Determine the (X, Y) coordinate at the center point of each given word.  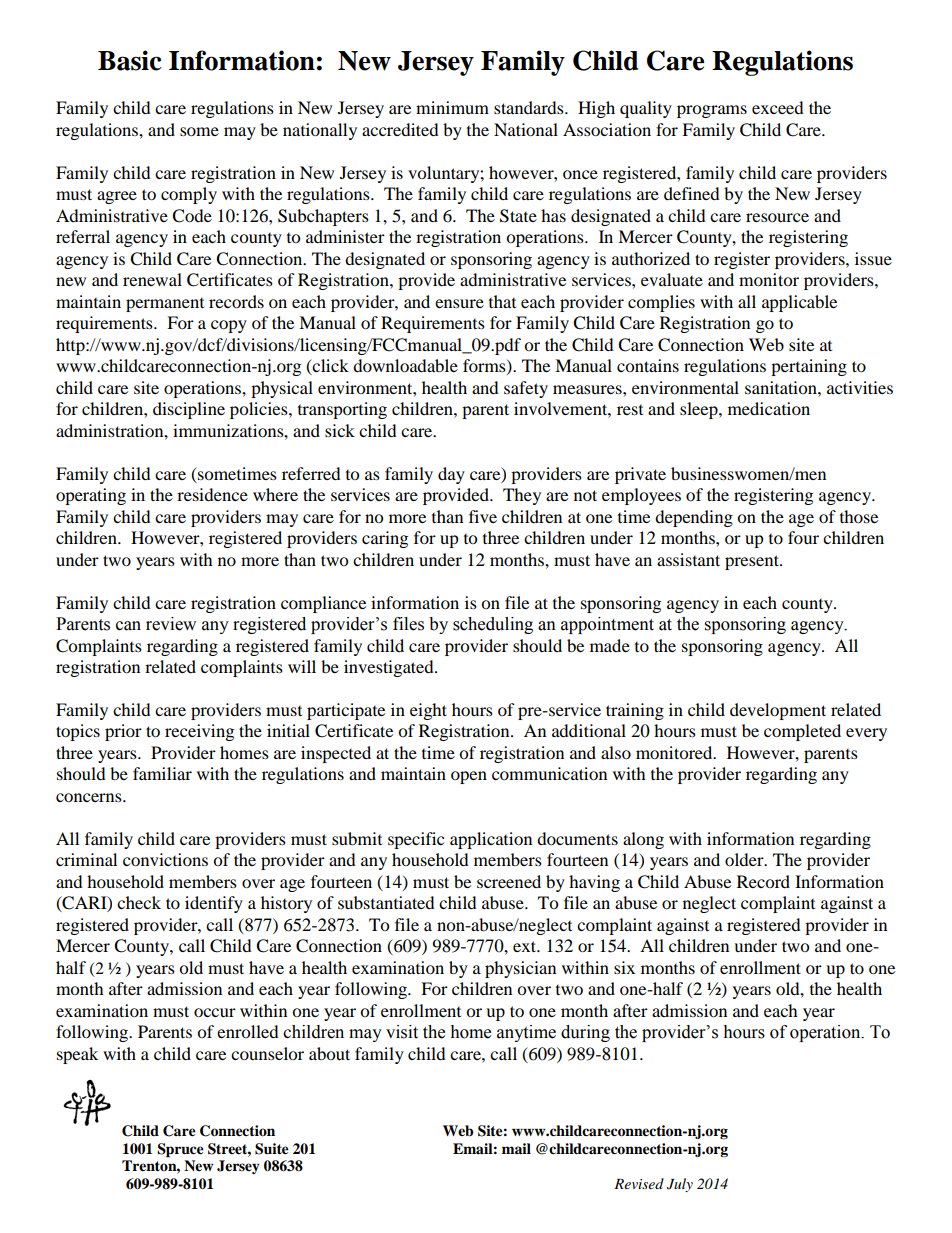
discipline (189, 410)
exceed (778, 107)
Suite (272, 1149)
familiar (162, 773)
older (745, 859)
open (469, 777)
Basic (130, 60)
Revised (639, 1183)
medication (769, 408)
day (451, 475)
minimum (452, 107)
